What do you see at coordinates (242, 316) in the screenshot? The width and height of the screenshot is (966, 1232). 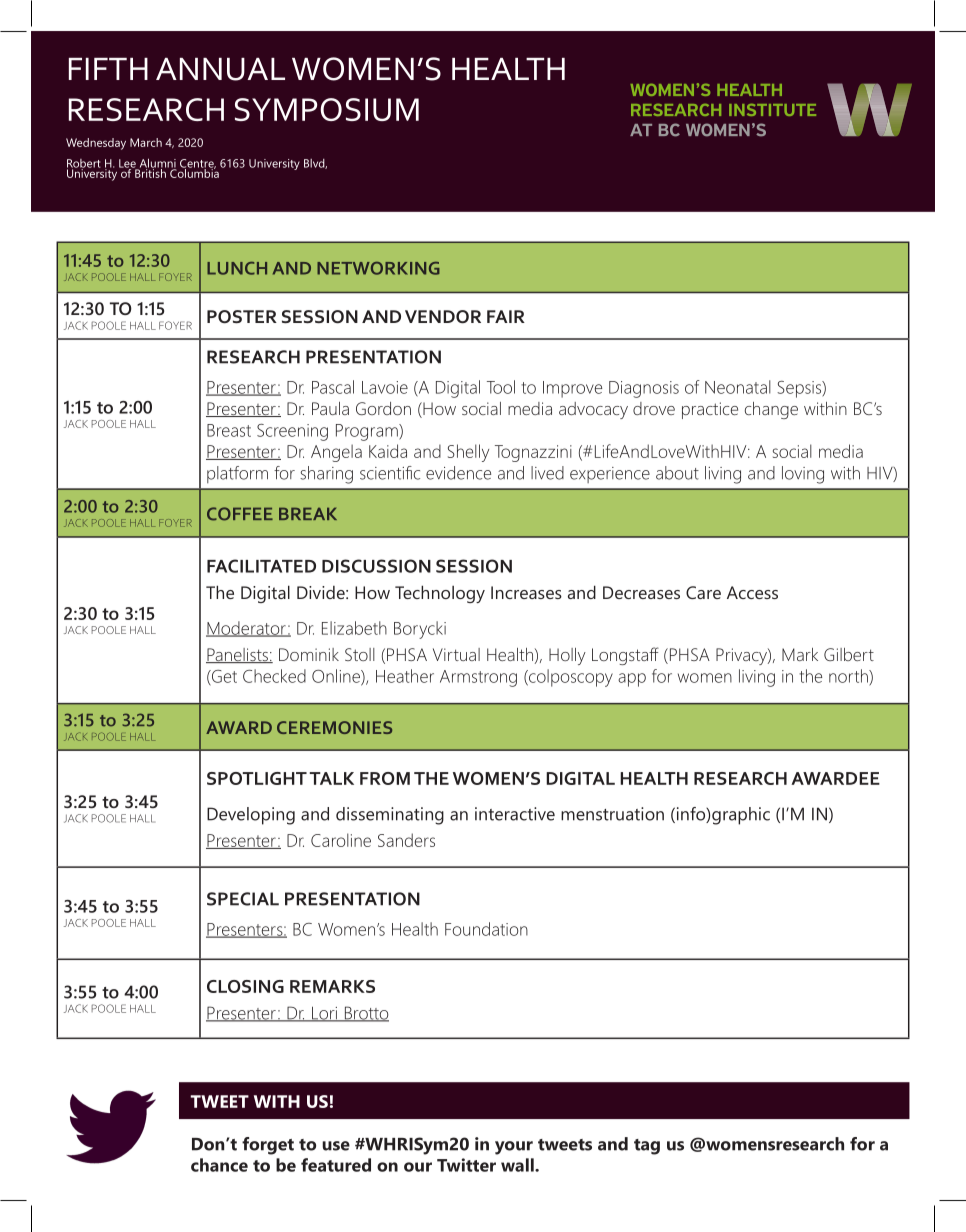 I see `POSTER` at bounding box center [242, 316].
